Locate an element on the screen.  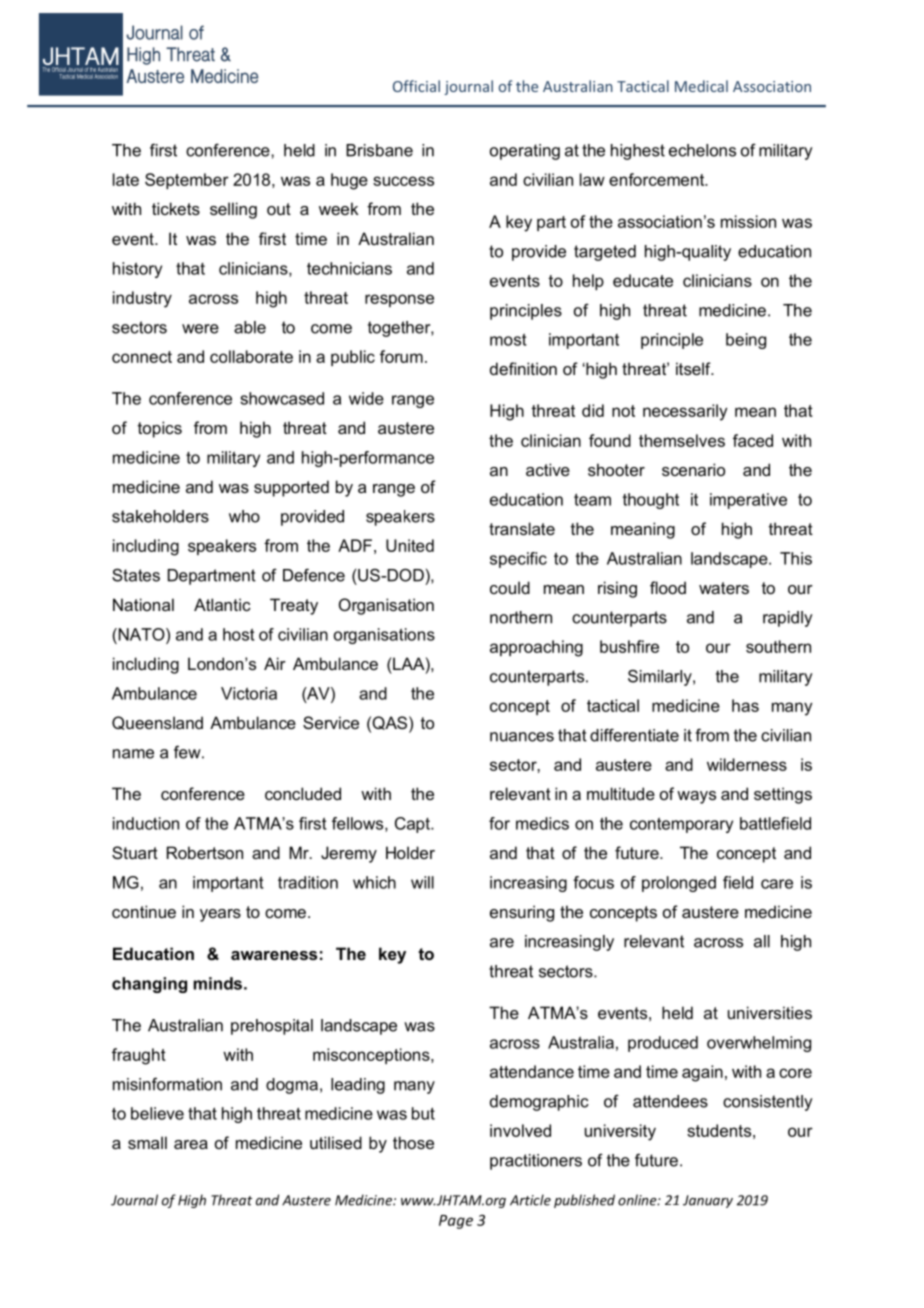
area is located at coordinates (191, 1144).
